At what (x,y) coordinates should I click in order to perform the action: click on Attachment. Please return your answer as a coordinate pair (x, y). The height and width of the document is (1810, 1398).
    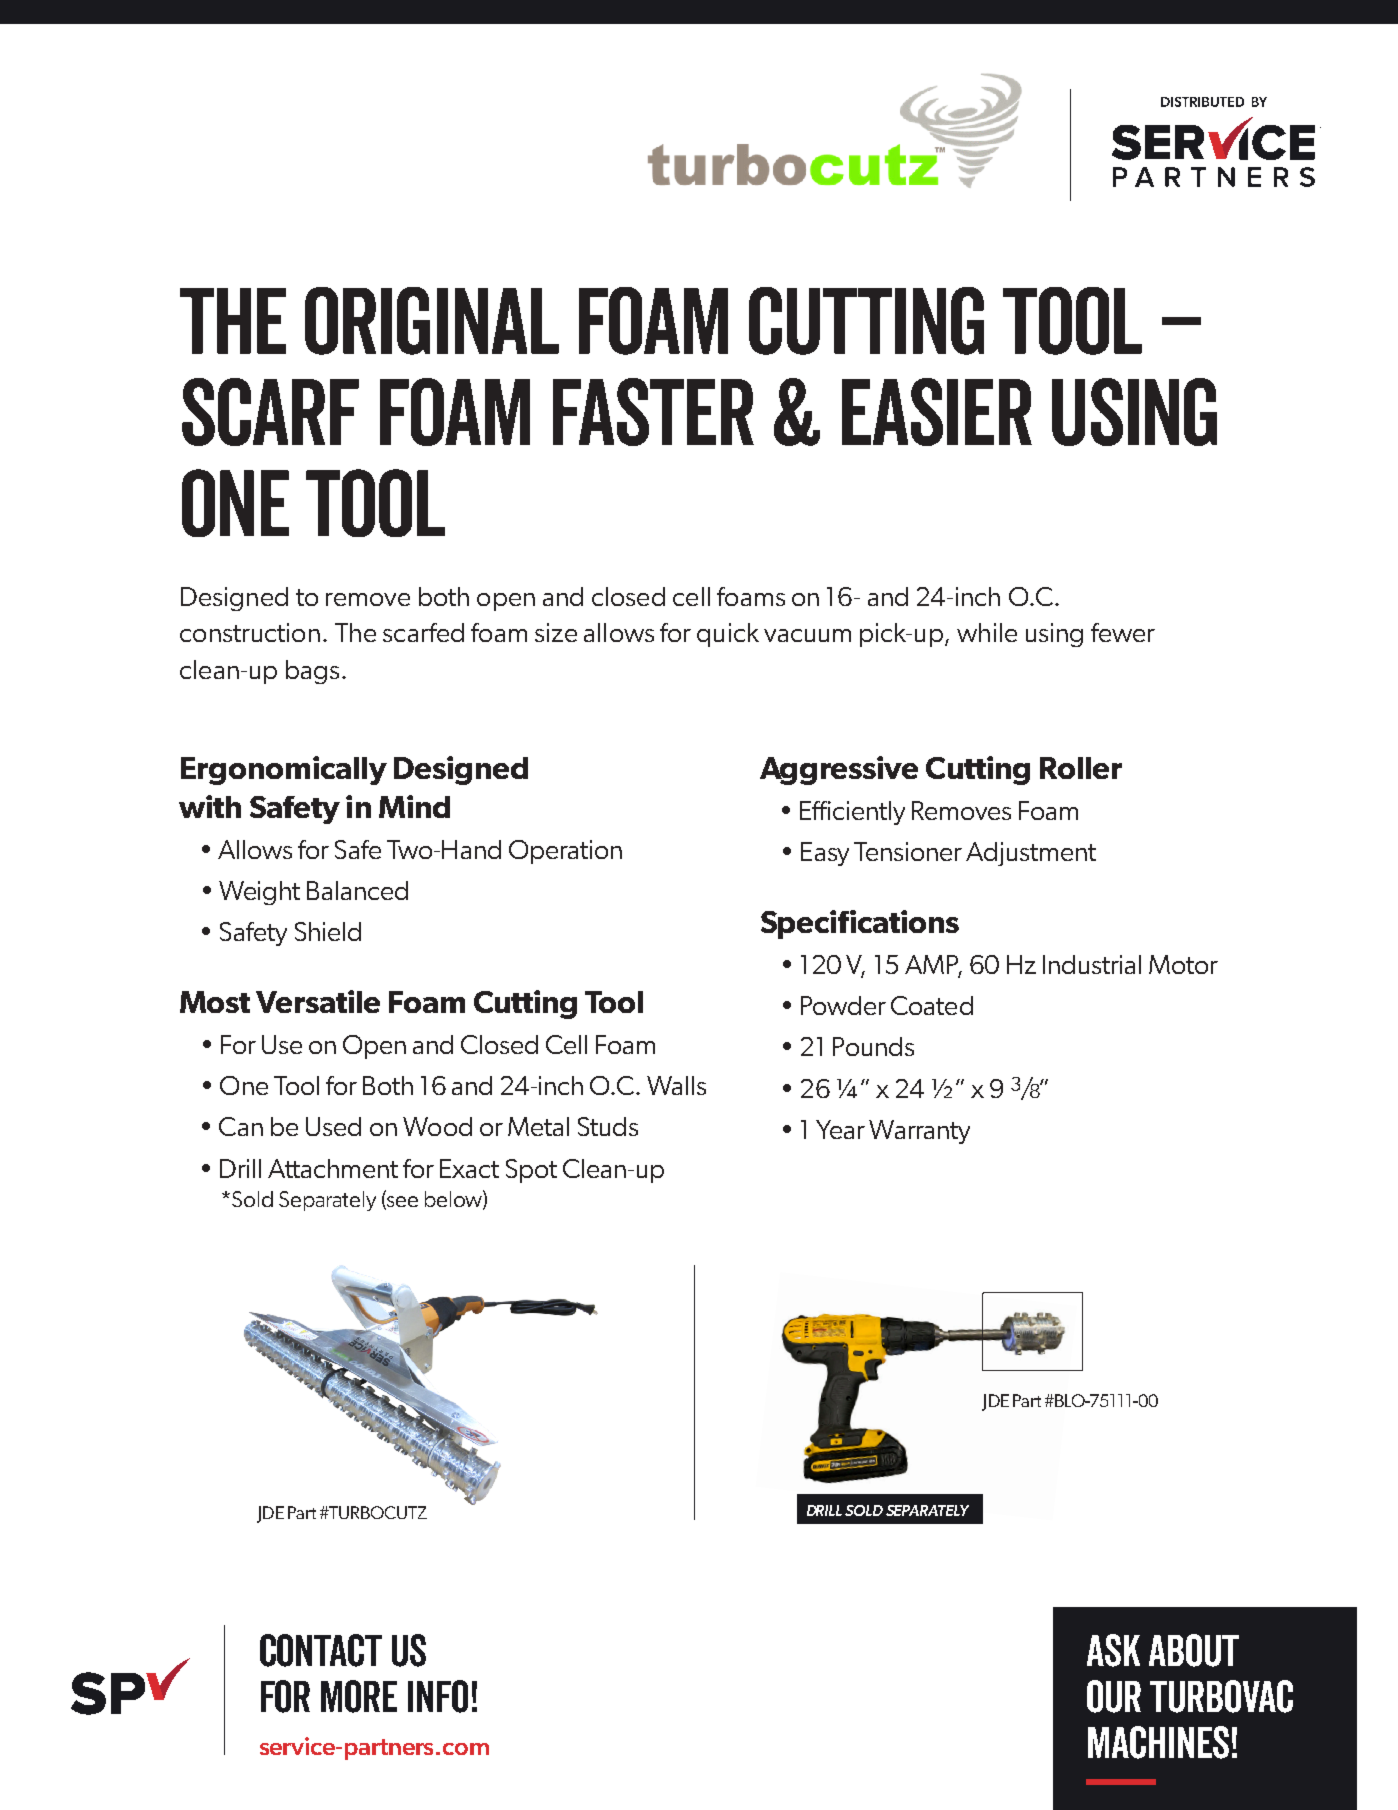
    Looking at the image, I should click on (333, 1168).
